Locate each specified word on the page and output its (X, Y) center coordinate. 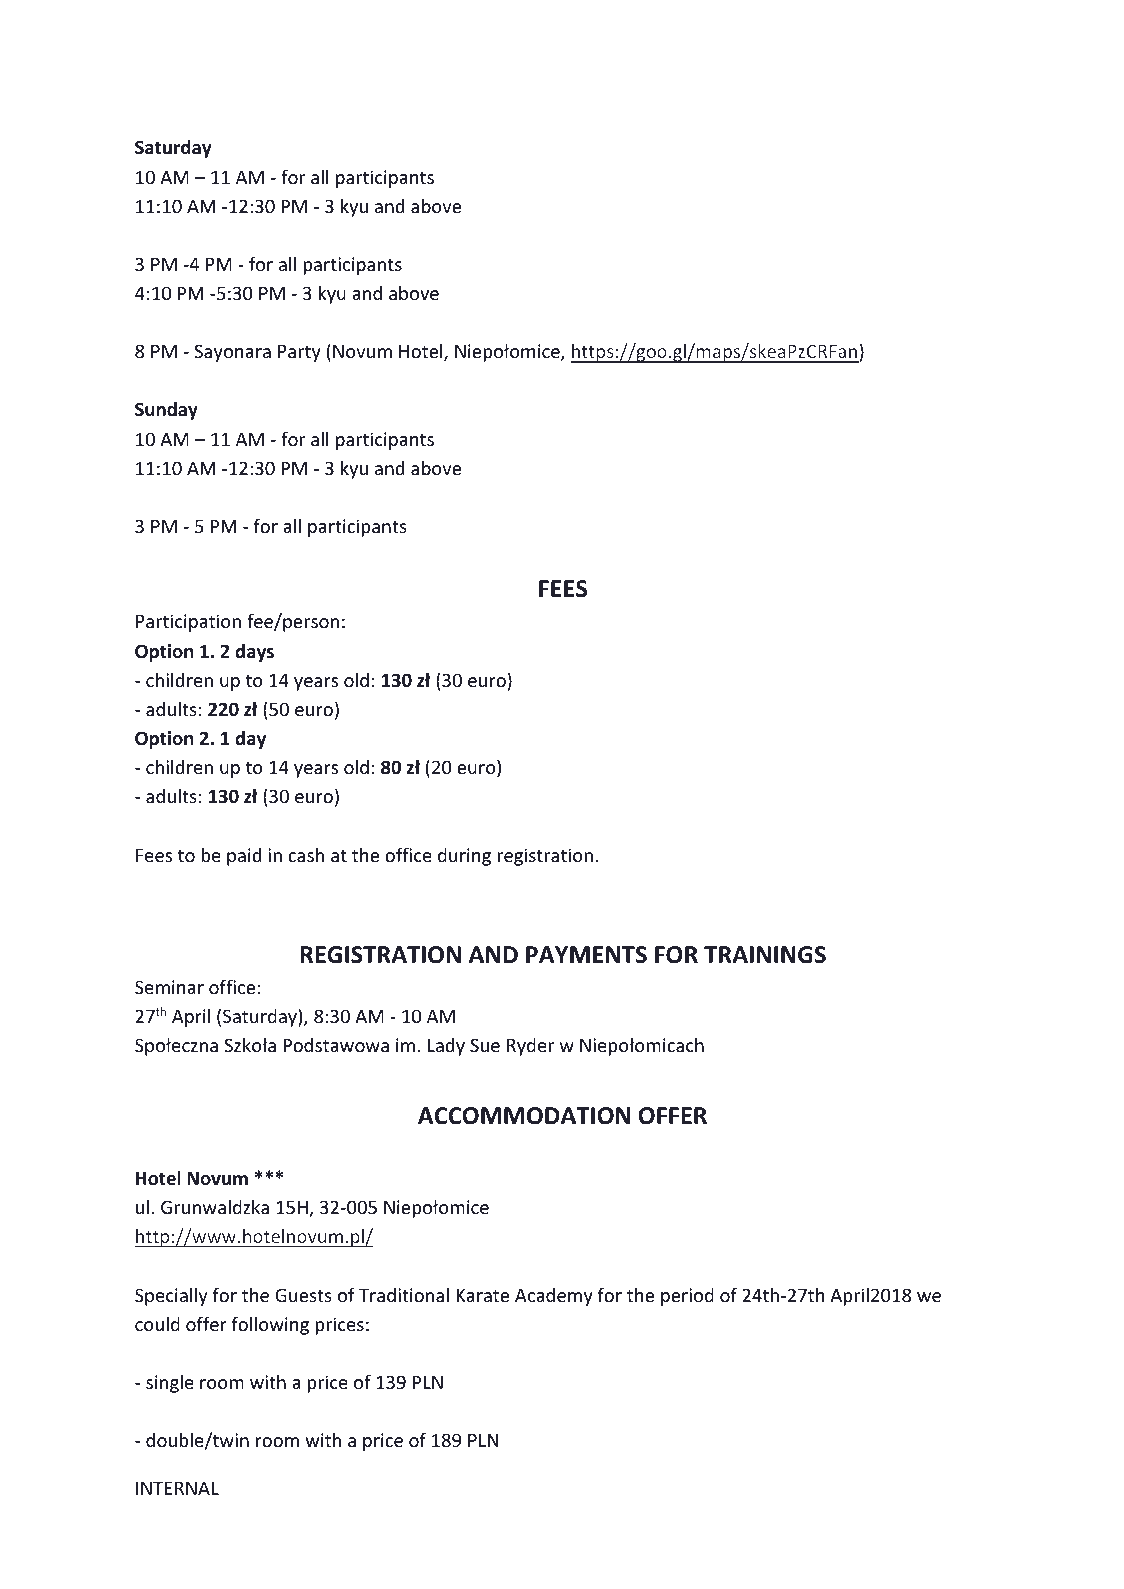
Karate (482, 1295)
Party (299, 353)
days (254, 653)
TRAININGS (765, 955)
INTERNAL (177, 1488)
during (464, 857)
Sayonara (232, 353)
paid (244, 857)
